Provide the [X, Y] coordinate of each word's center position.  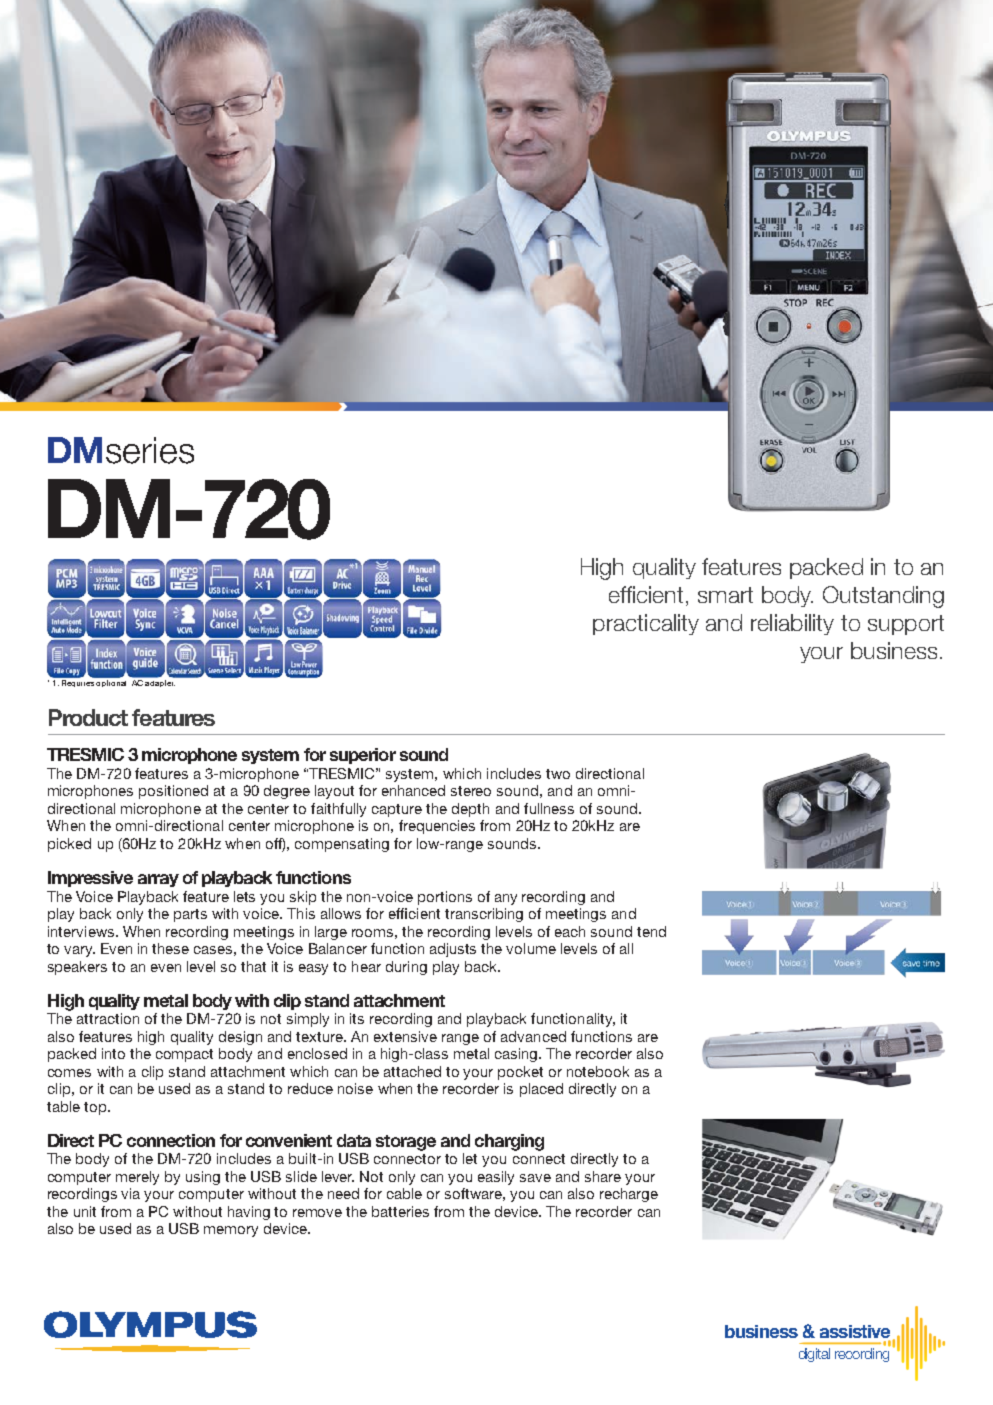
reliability [792, 624]
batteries [400, 1211]
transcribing [484, 915]
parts [190, 915]
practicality [646, 624]
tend [651, 931]
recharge [629, 1195]
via [130, 1193]
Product [88, 717]
